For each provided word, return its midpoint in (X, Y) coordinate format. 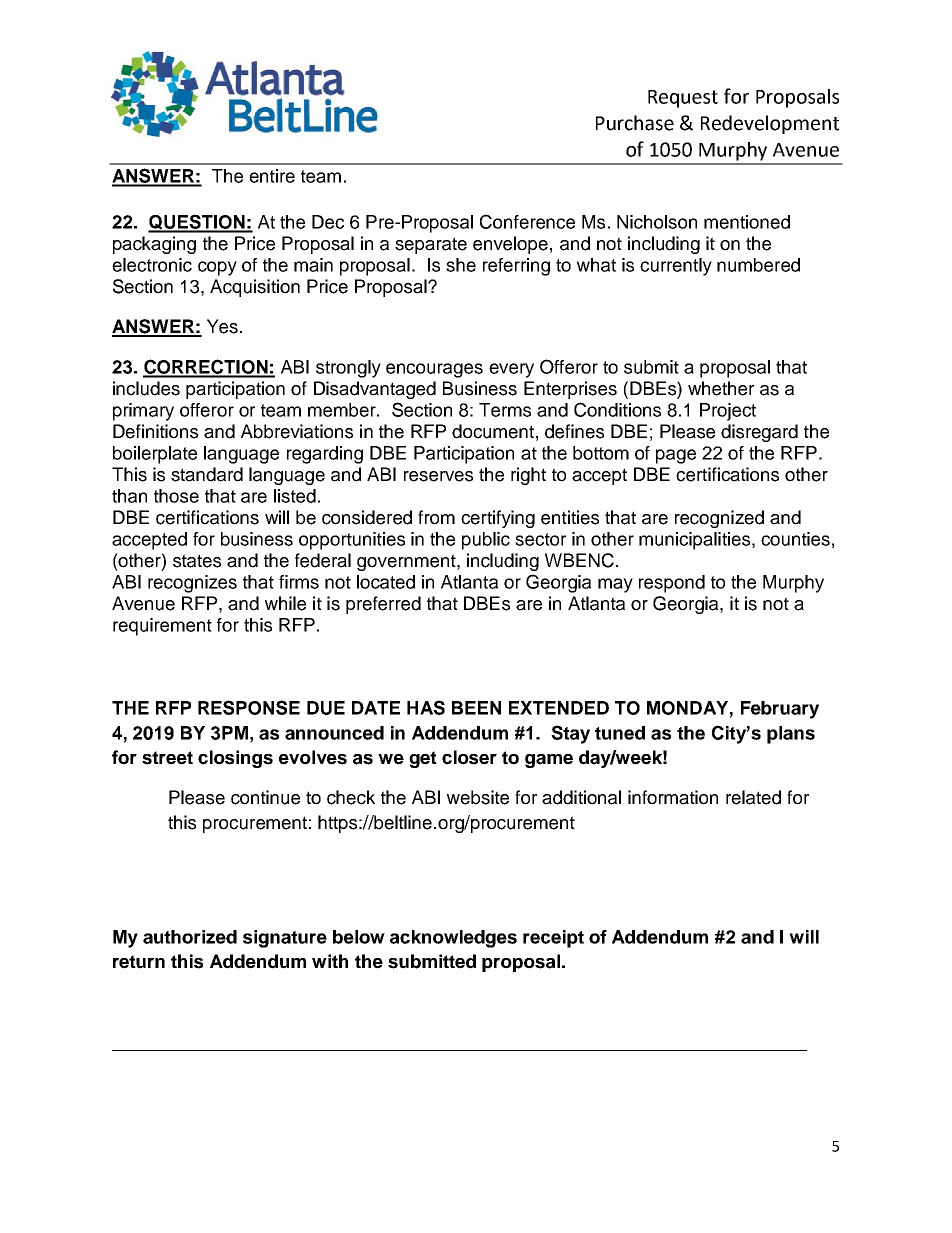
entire (272, 176)
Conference (527, 221)
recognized (719, 519)
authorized (190, 937)
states (197, 561)
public (486, 541)
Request (683, 99)
